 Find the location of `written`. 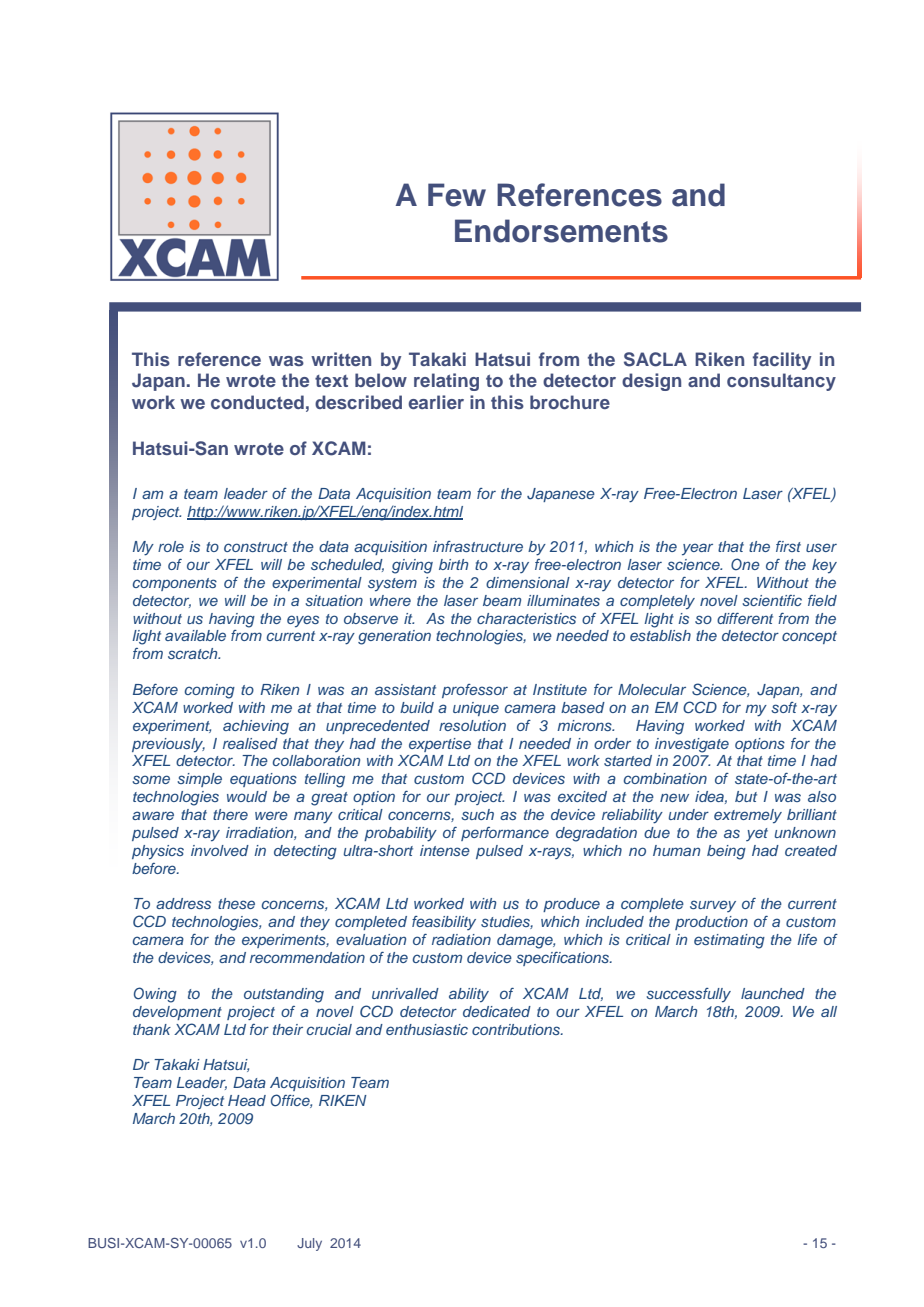

written is located at coordinates (341, 359).
